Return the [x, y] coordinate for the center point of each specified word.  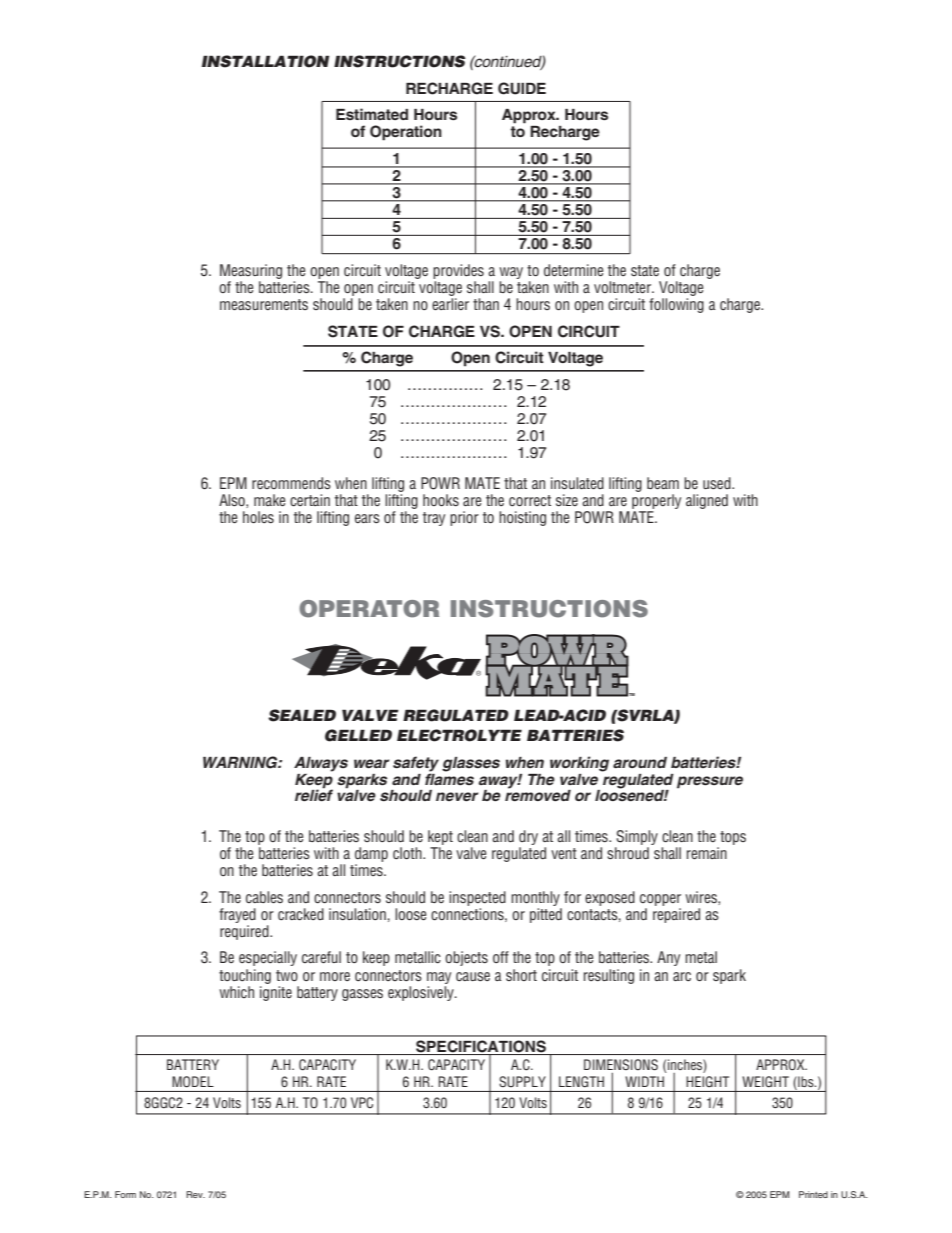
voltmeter [624, 287]
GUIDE [522, 88]
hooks [441, 500]
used [718, 483]
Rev [195, 1194]
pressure [710, 782]
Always [321, 764]
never [457, 796]
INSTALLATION [265, 61]
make [269, 500]
